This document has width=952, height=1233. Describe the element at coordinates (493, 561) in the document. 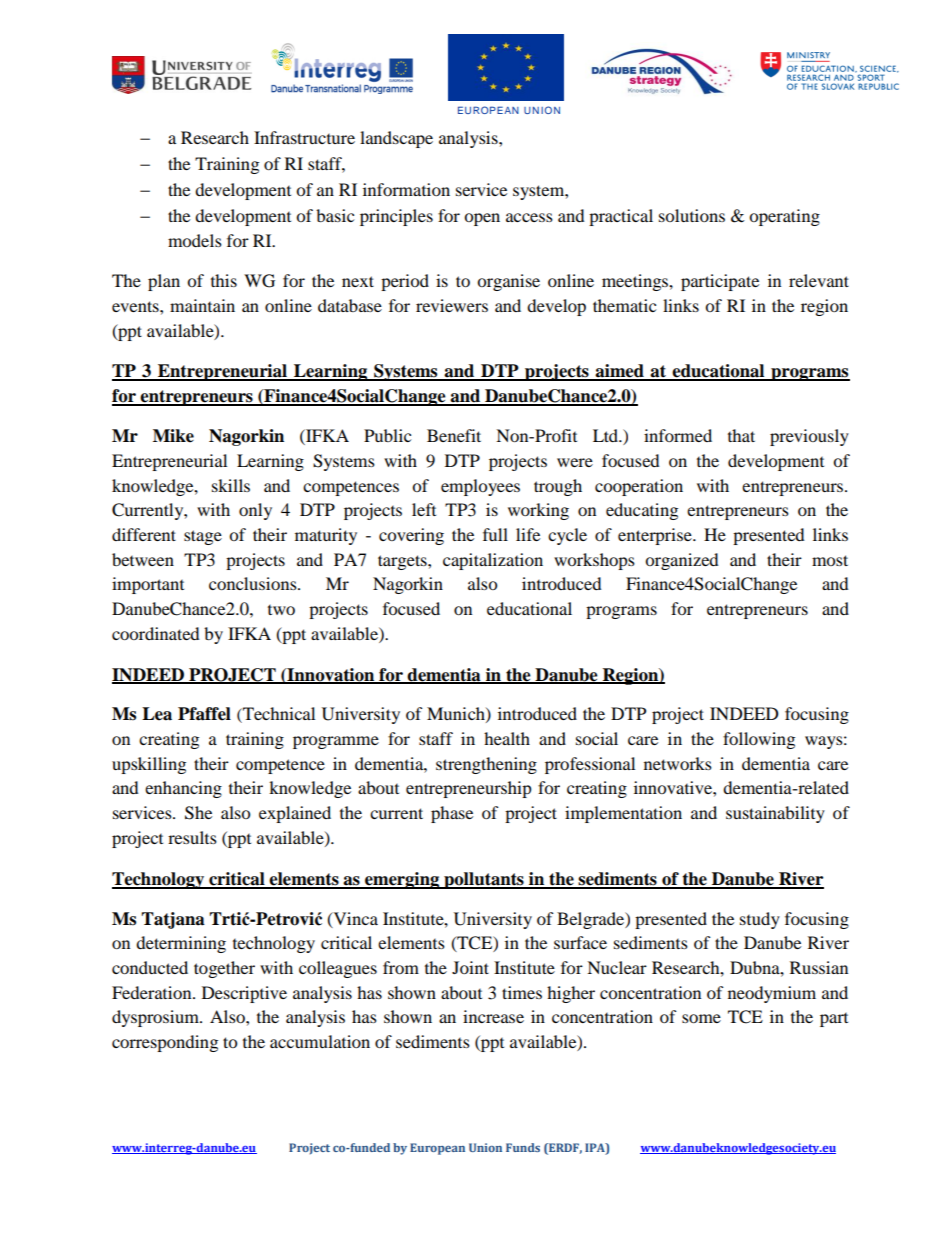

I see `capitalization` at that location.
